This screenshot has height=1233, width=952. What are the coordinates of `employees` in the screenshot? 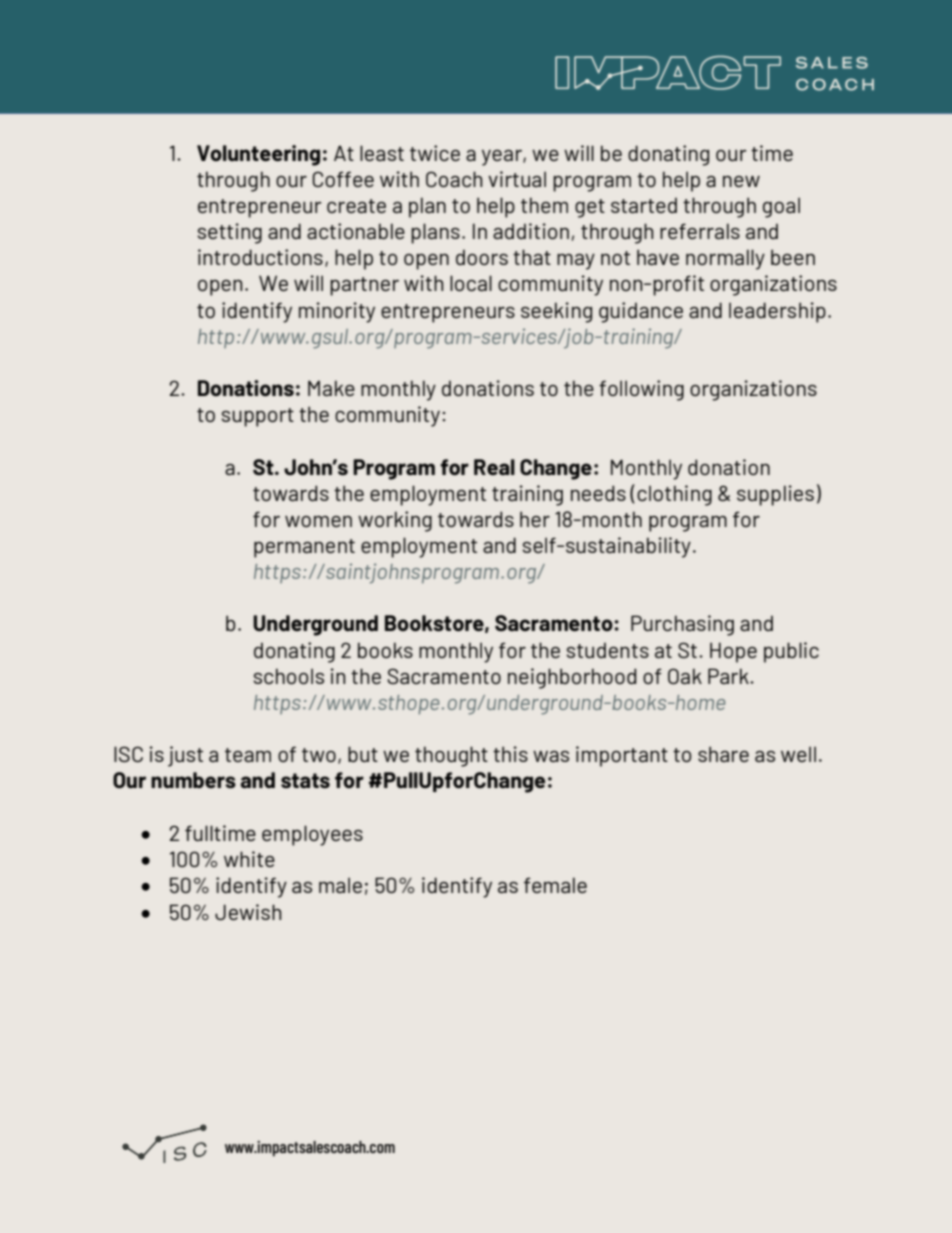 It's located at (312, 835).
